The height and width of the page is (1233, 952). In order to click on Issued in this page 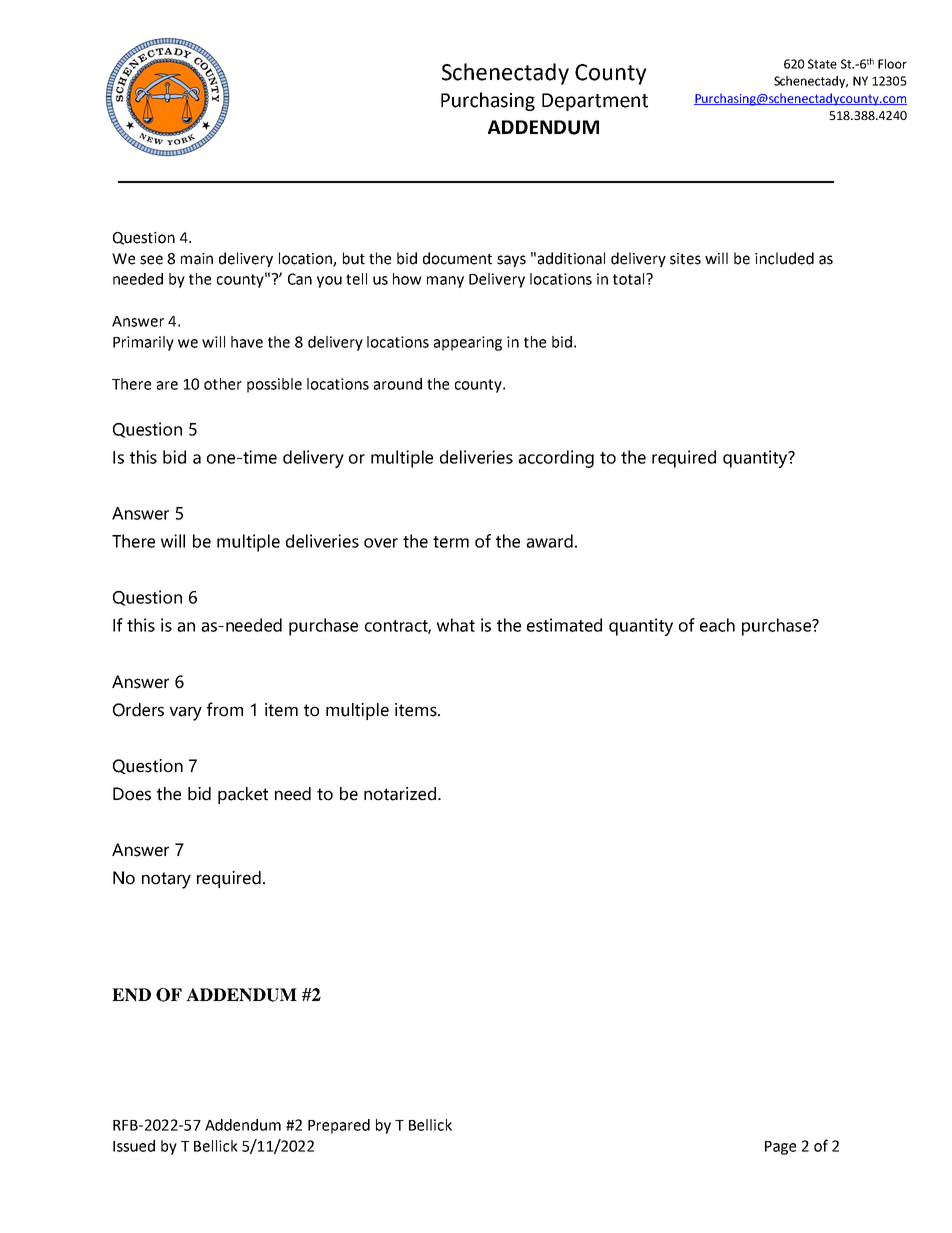, I will do `click(134, 1146)`.
